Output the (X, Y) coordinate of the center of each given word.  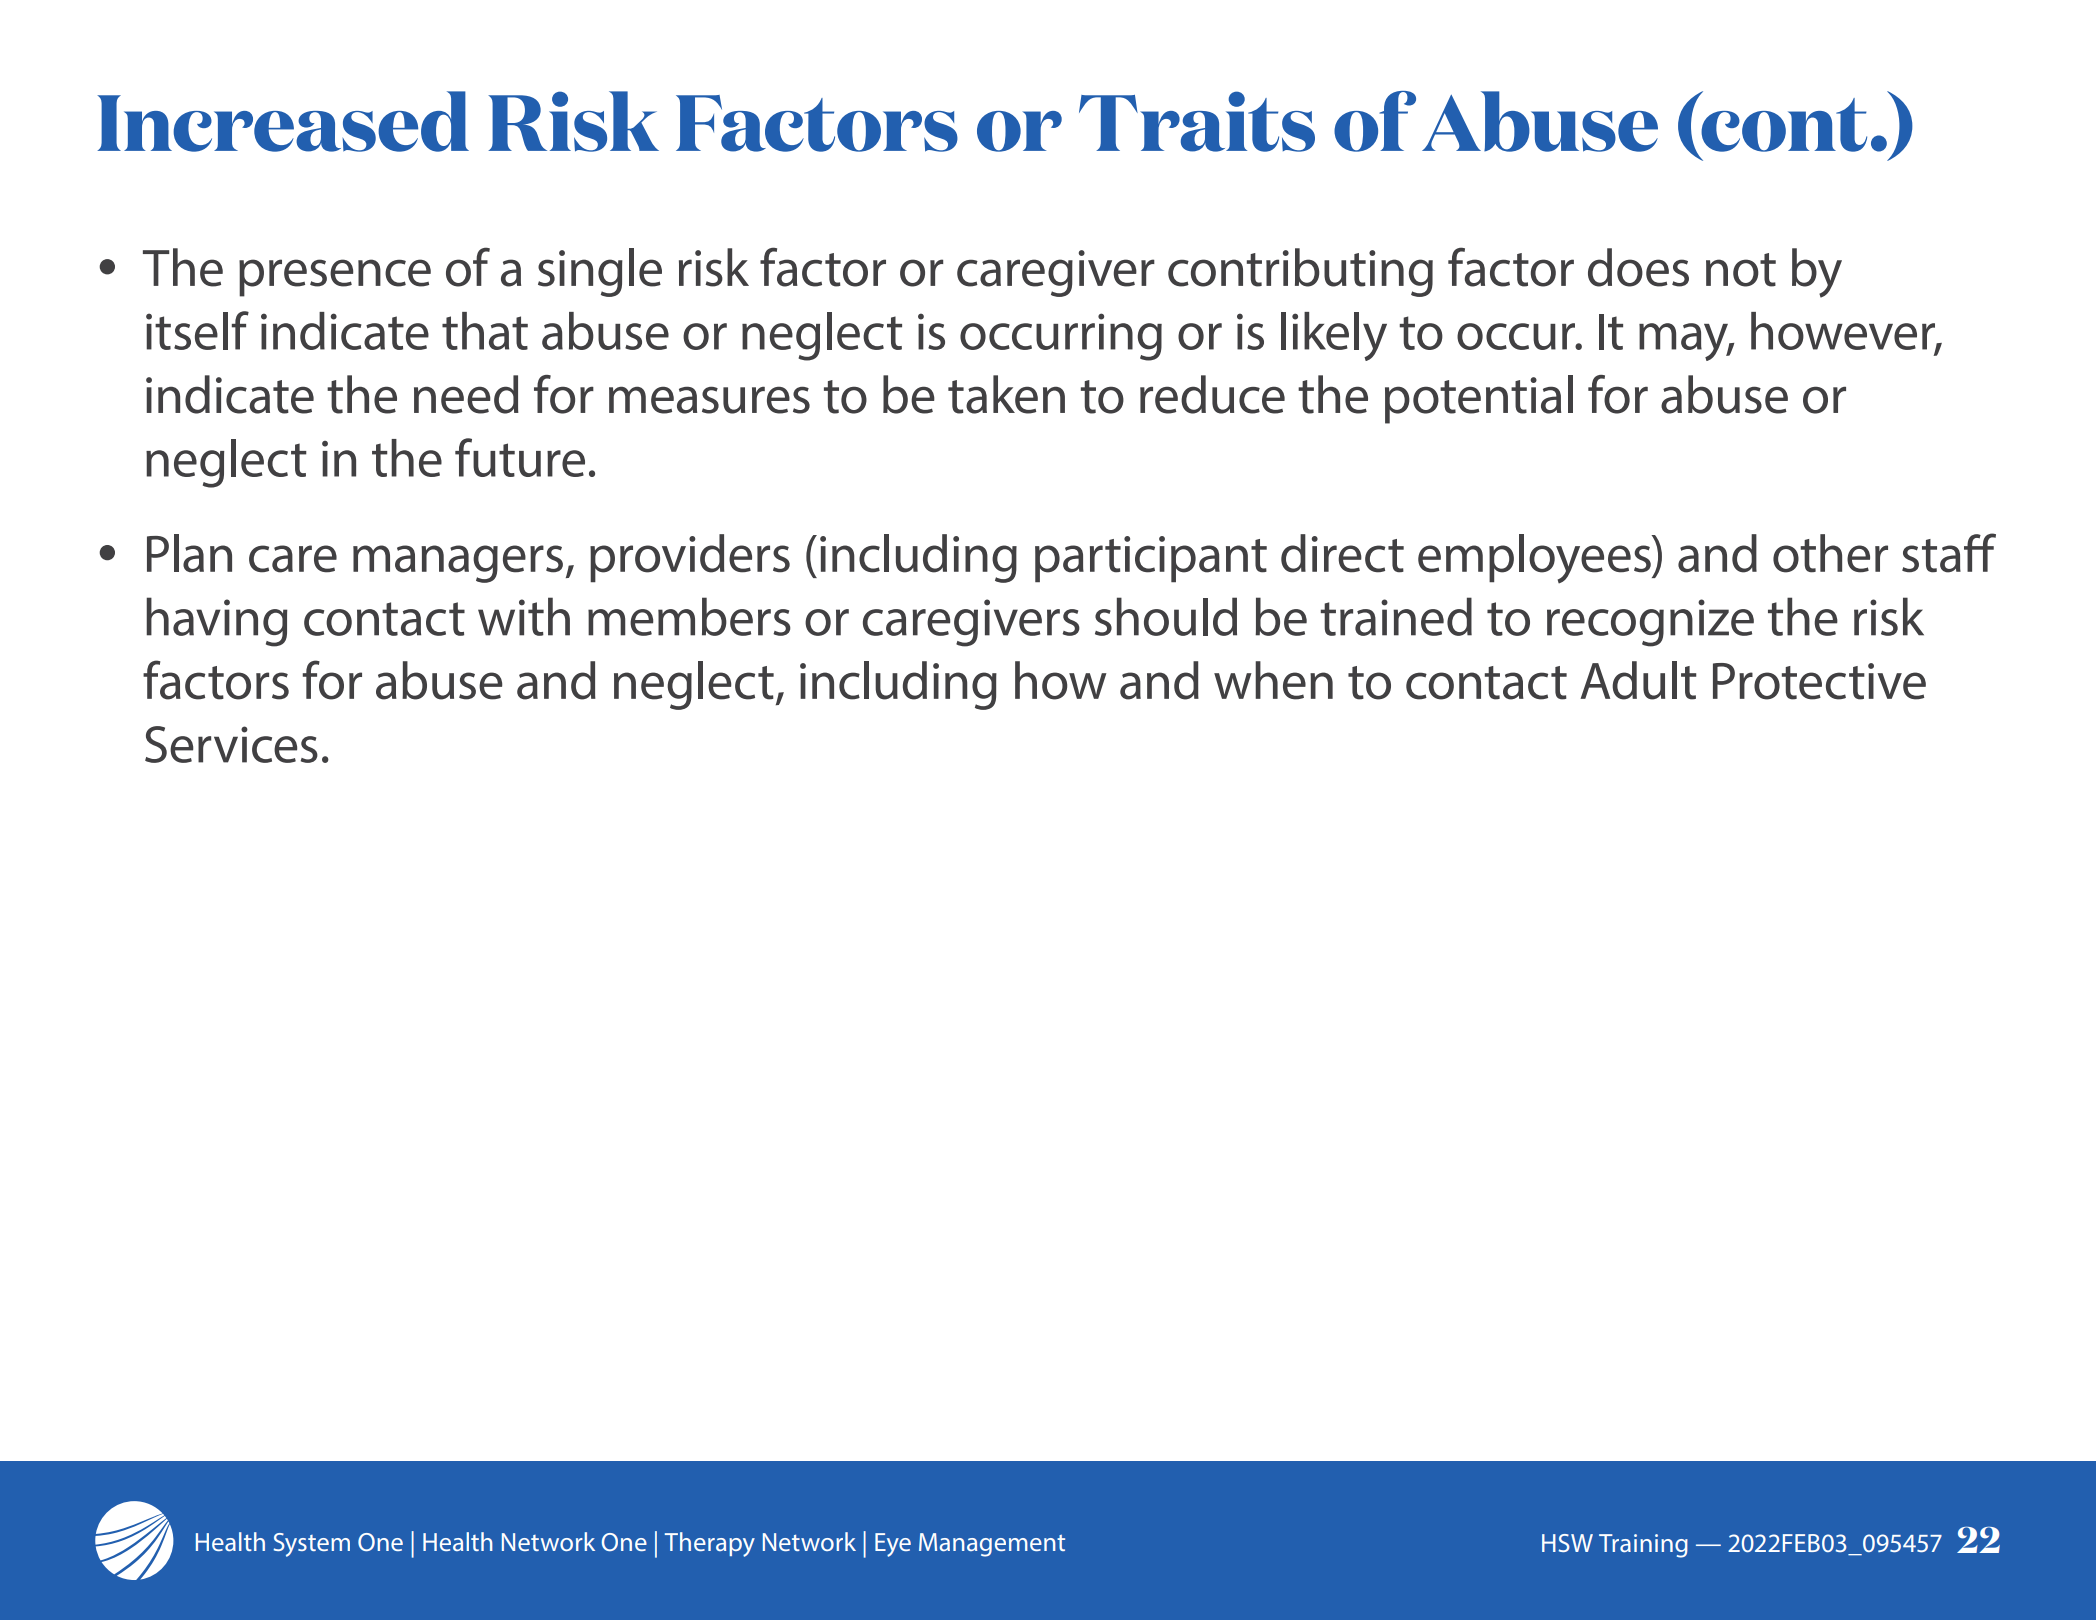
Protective (1819, 681)
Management (992, 1545)
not (1741, 270)
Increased (283, 121)
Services (231, 744)
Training (1643, 1546)
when (1273, 680)
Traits (1197, 121)
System (312, 1545)
